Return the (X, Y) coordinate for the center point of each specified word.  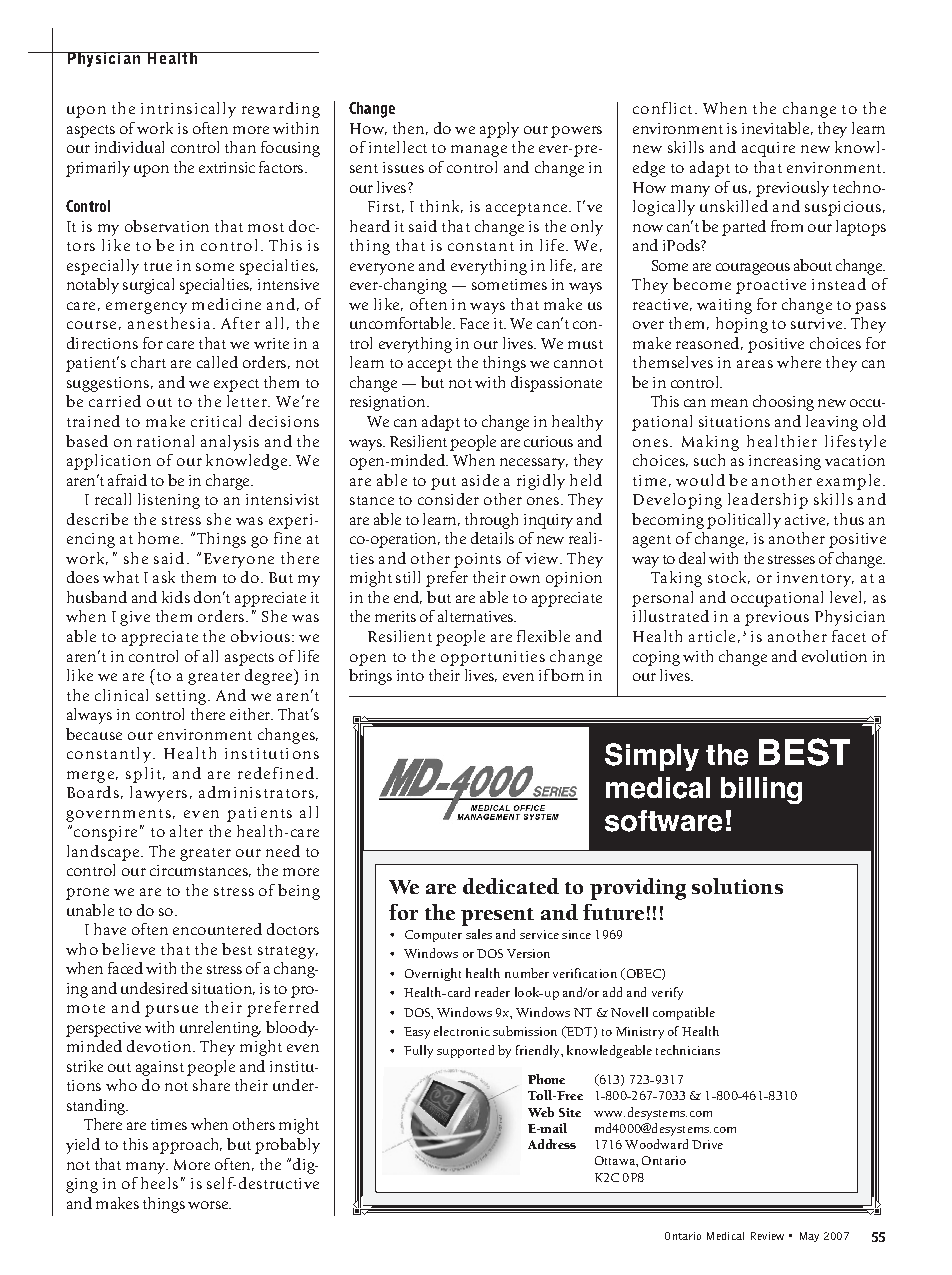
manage (479, 151)
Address (552, 1144)
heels (159, 1183)
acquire (768, 149)
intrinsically (188, 110)
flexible (543, 636)
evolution (834, 656)
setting (182, 697)
